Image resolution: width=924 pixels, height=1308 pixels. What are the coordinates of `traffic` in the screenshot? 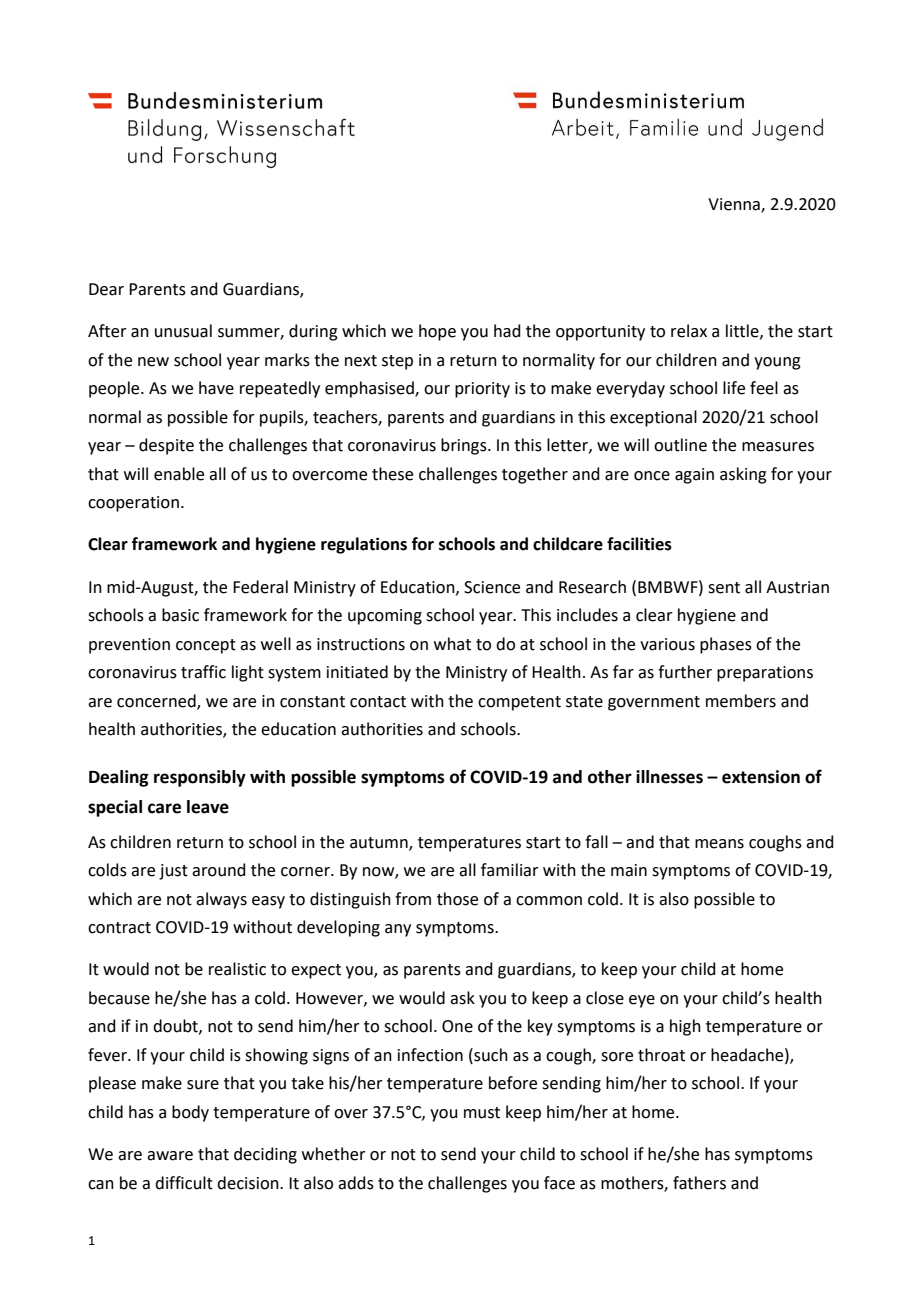 It's located at (203, 672).
